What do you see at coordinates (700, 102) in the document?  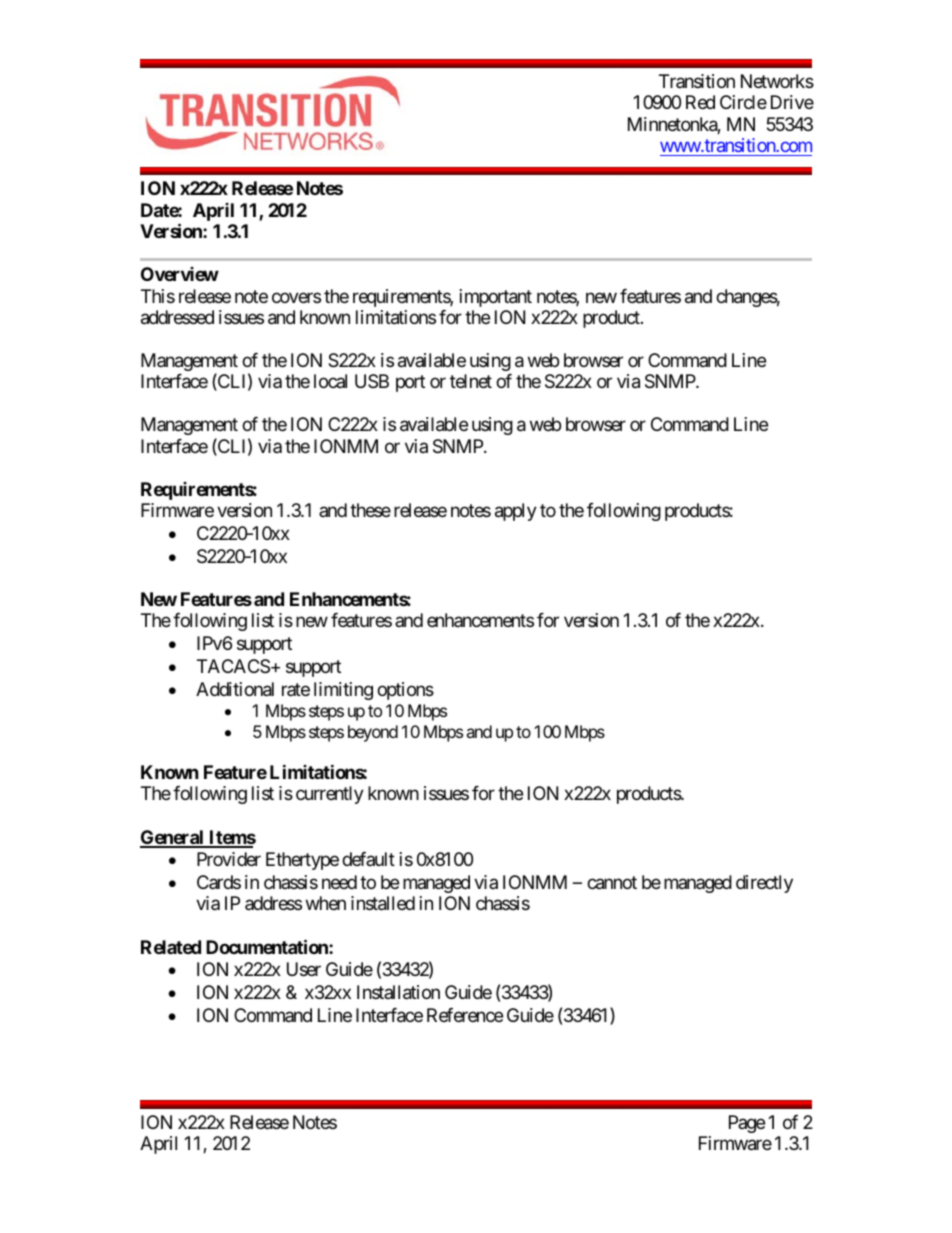 I see `Red` at bounding box center [700, 102].
